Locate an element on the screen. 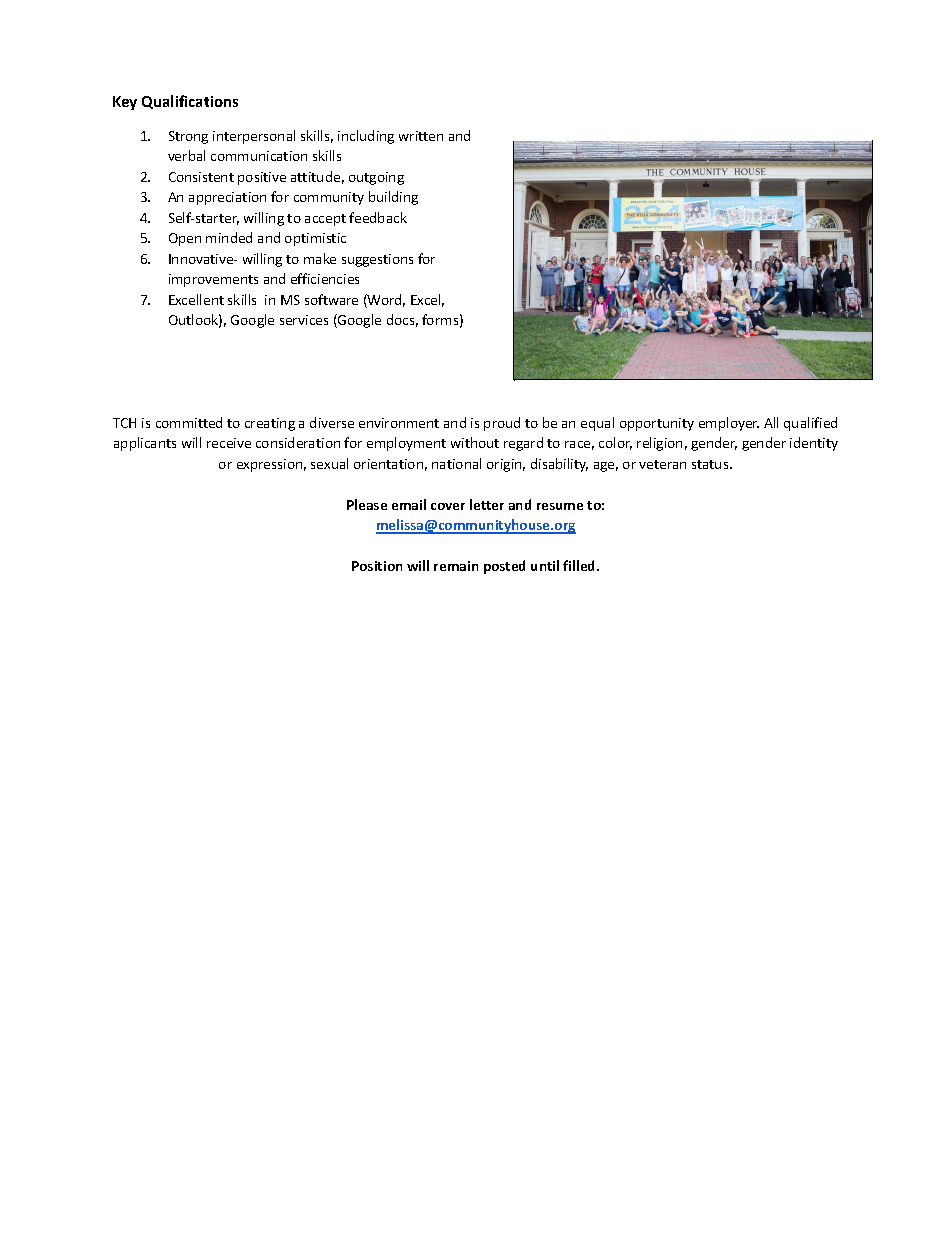 The width and height of the screenshot is (952, 1233). minded is located at coordinates (229, 237).
